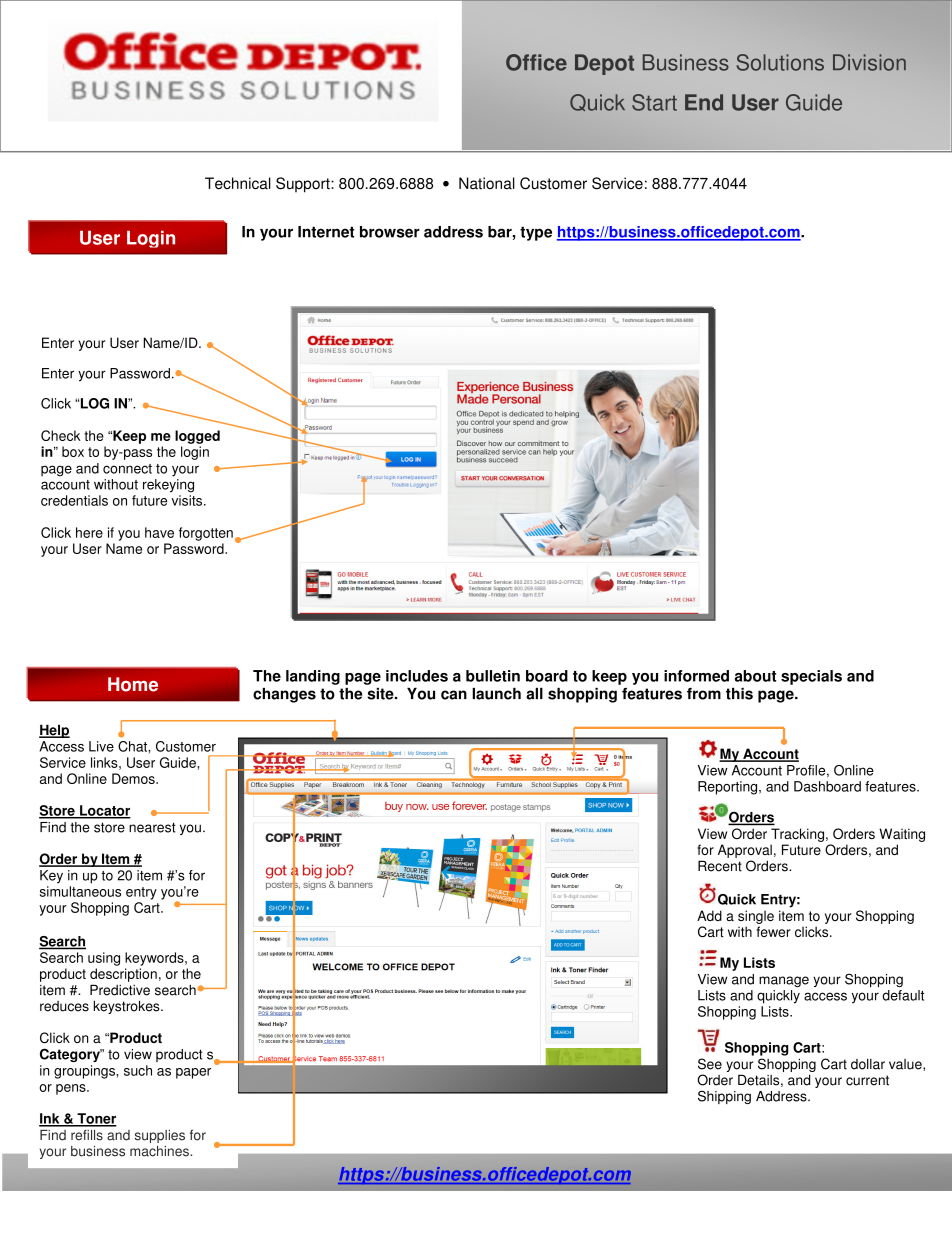 The image size is (952, 1233). I want to click on bulletin, so click(493, 676).
